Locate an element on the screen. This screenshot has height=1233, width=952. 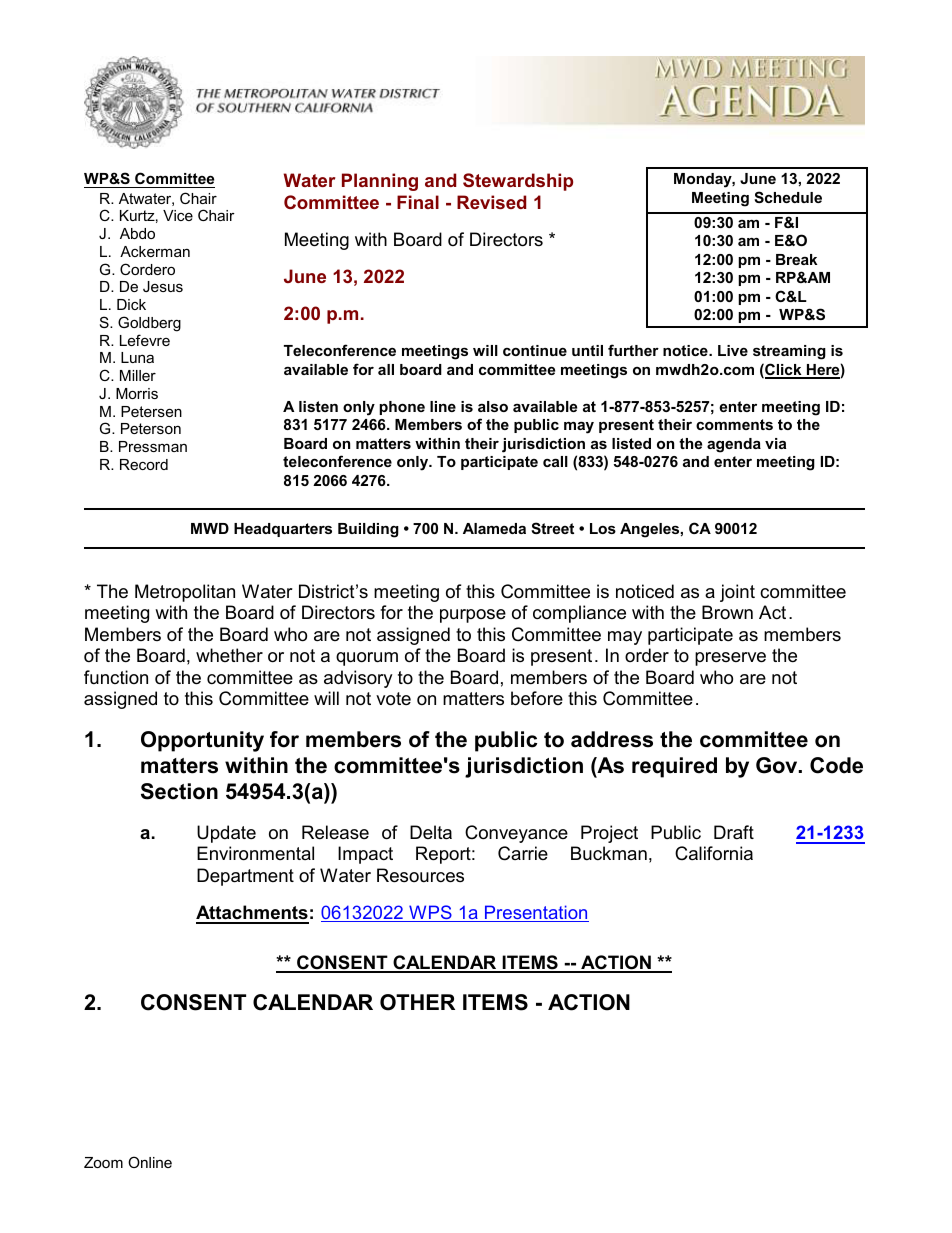
Revised is located at coordinates (491, 202).
